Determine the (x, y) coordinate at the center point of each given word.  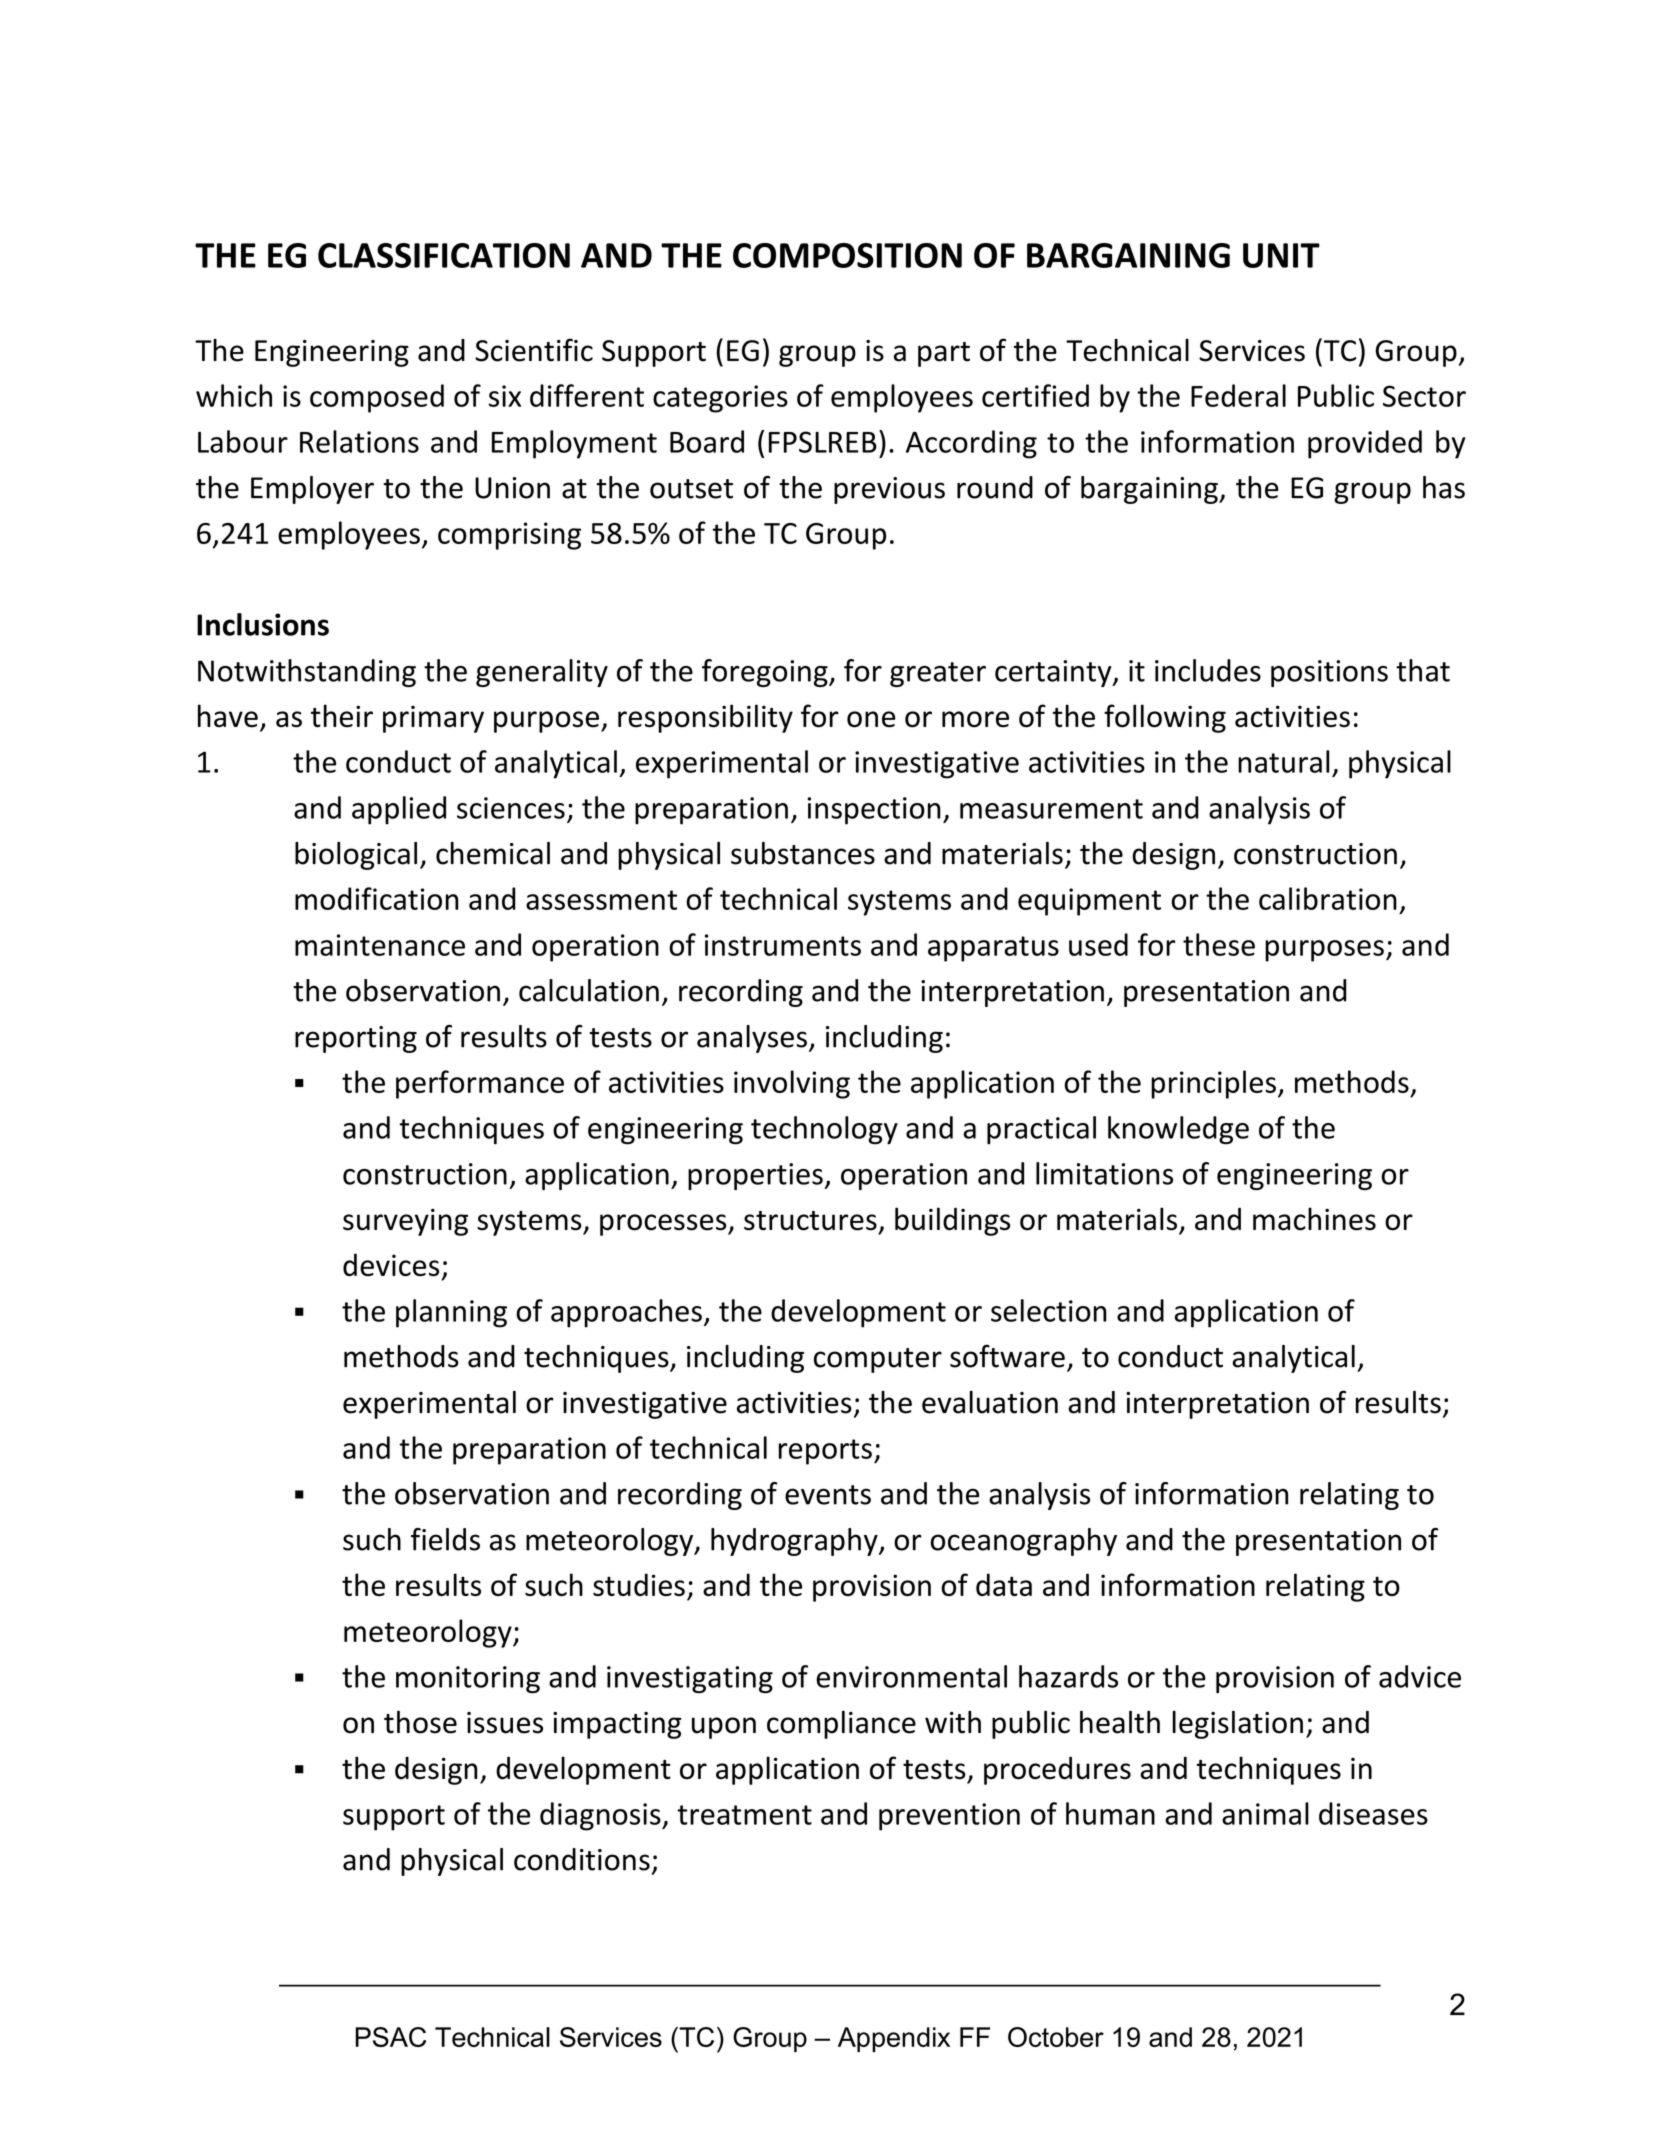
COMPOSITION (847, 255)
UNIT (1281, 255)
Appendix (894, 2039)
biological (356, 856)
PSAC (390, 2037)
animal (1265, 1813)
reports (825, 1452)
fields (445, 1539)
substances (803, 853)
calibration (1328, 898)
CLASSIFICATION (444, 255)
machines (1314, 1219)
